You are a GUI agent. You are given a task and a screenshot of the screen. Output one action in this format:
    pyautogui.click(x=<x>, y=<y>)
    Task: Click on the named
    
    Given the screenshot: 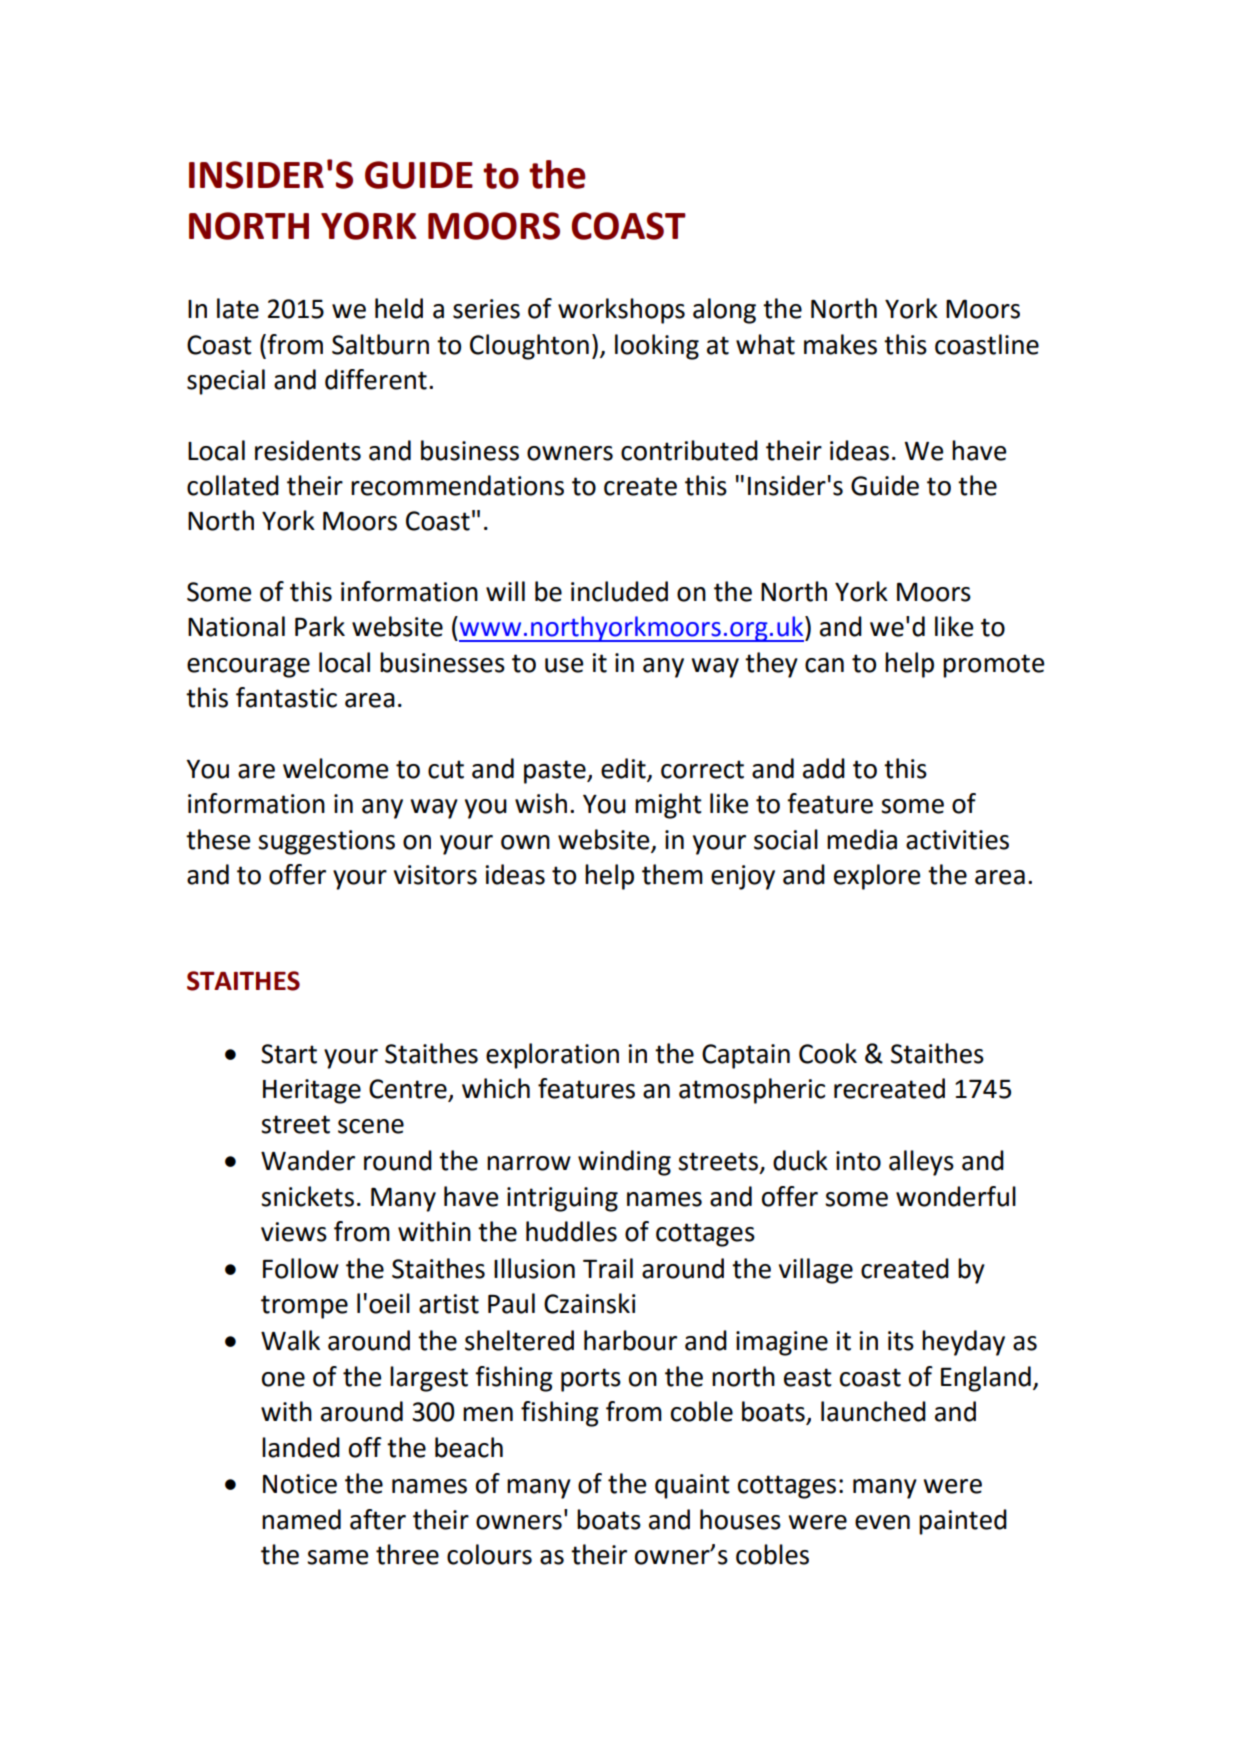 What is the action you would take?
    pyautogui.click(x=301, y=1519)
